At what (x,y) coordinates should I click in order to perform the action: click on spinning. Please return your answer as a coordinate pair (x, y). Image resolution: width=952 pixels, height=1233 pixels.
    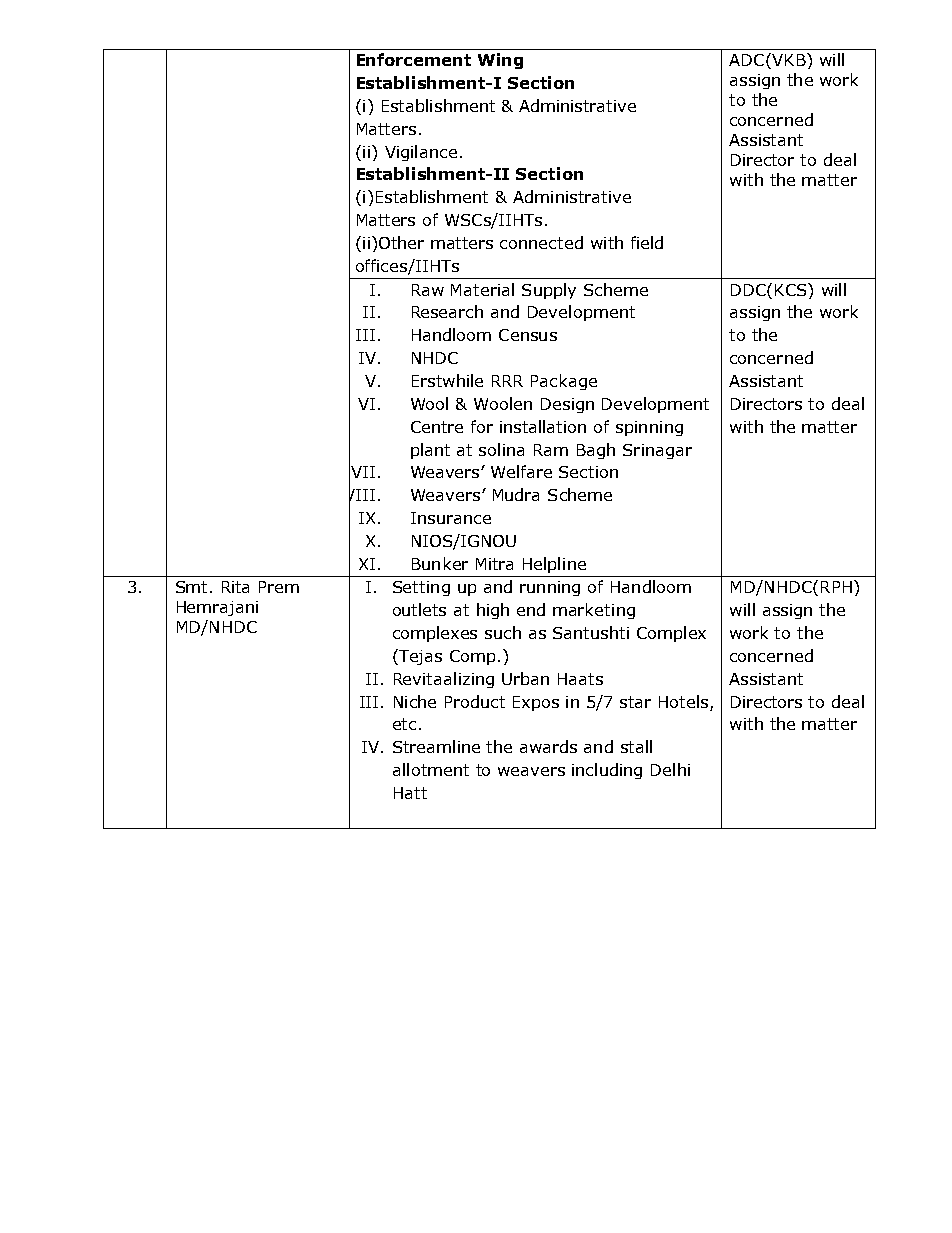
    Looking at the image, I should click on (649, 428).
